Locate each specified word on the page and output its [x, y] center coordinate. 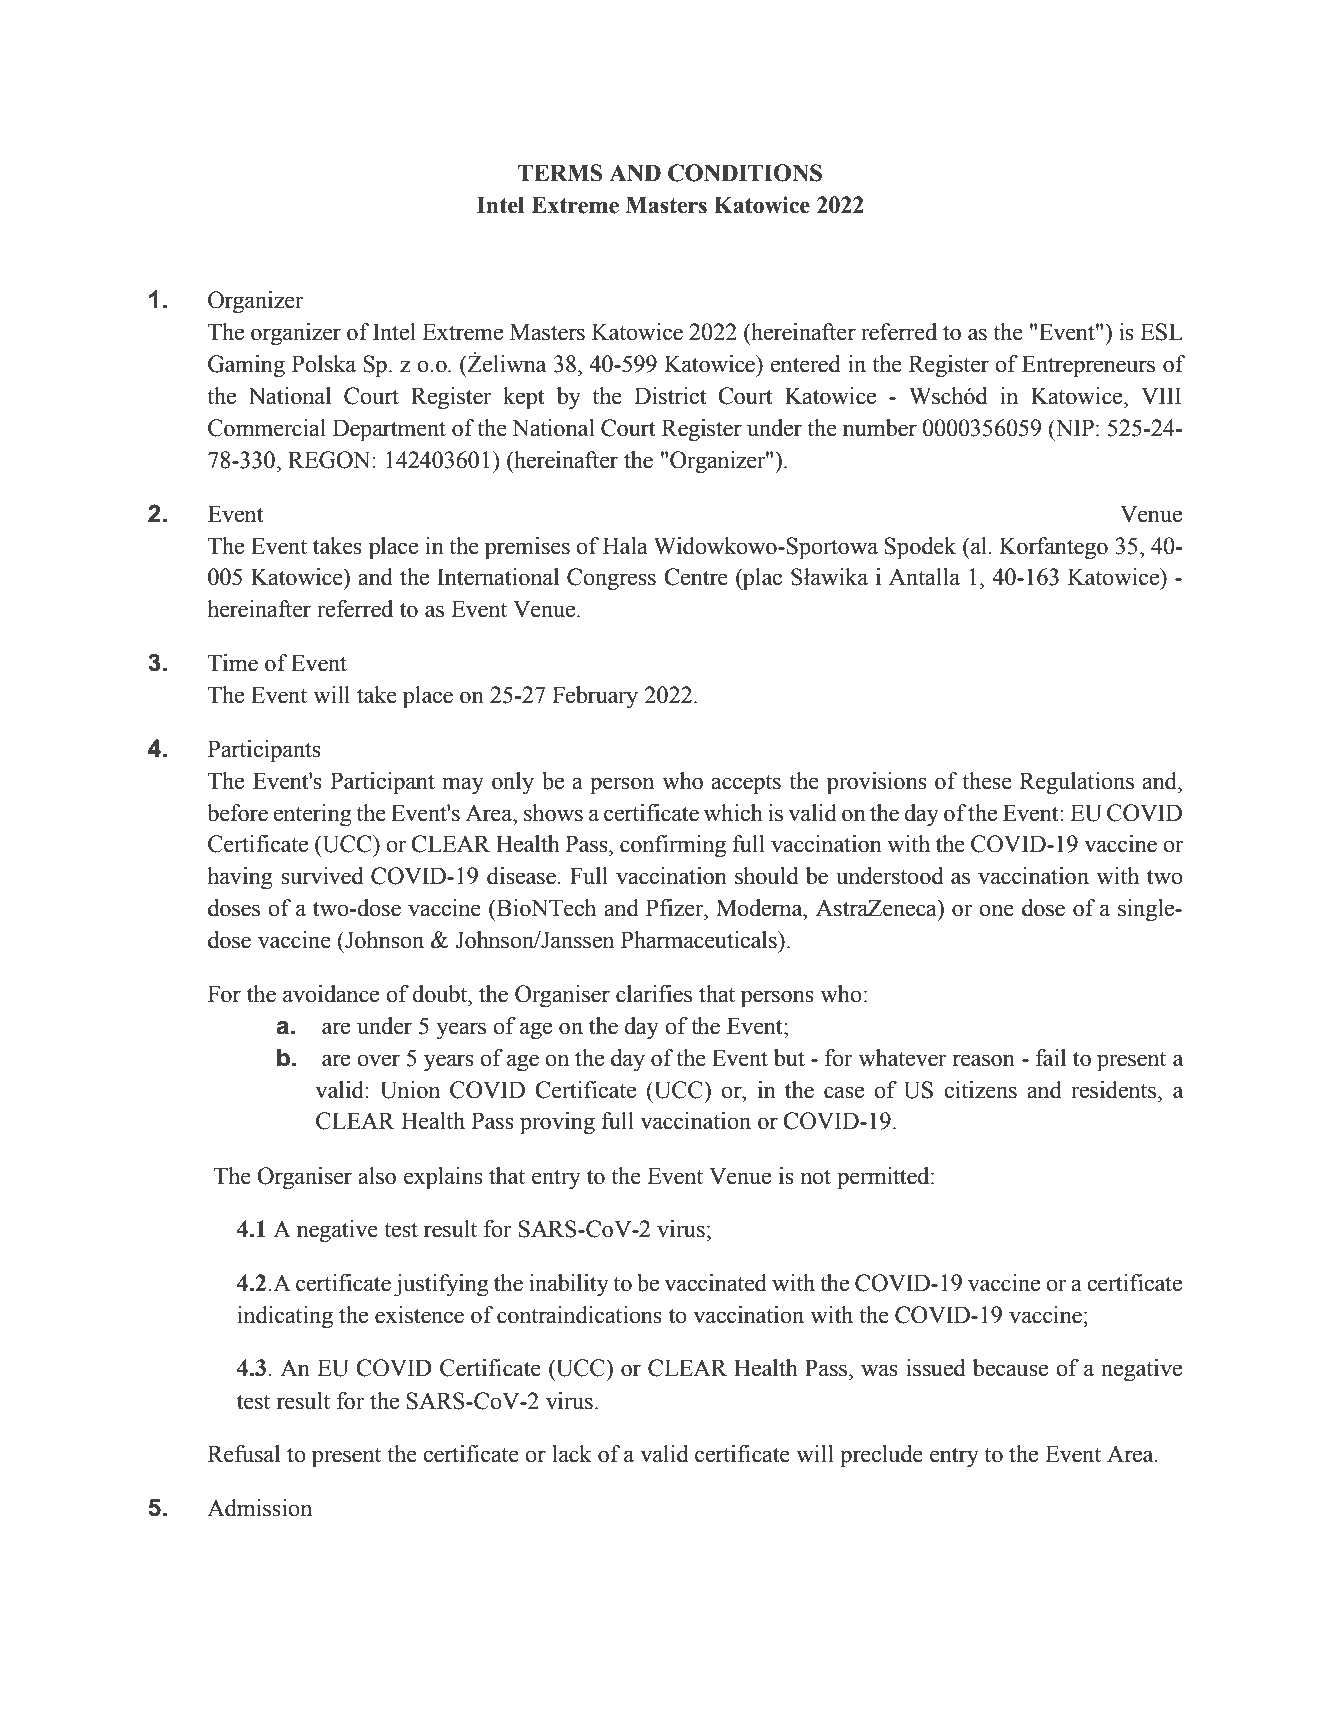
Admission [259, 1508]
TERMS [560, 173]
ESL [1161, 332]
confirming [673, 846]
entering [312, 815]
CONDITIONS [745, 173]
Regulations [1076, 783]
